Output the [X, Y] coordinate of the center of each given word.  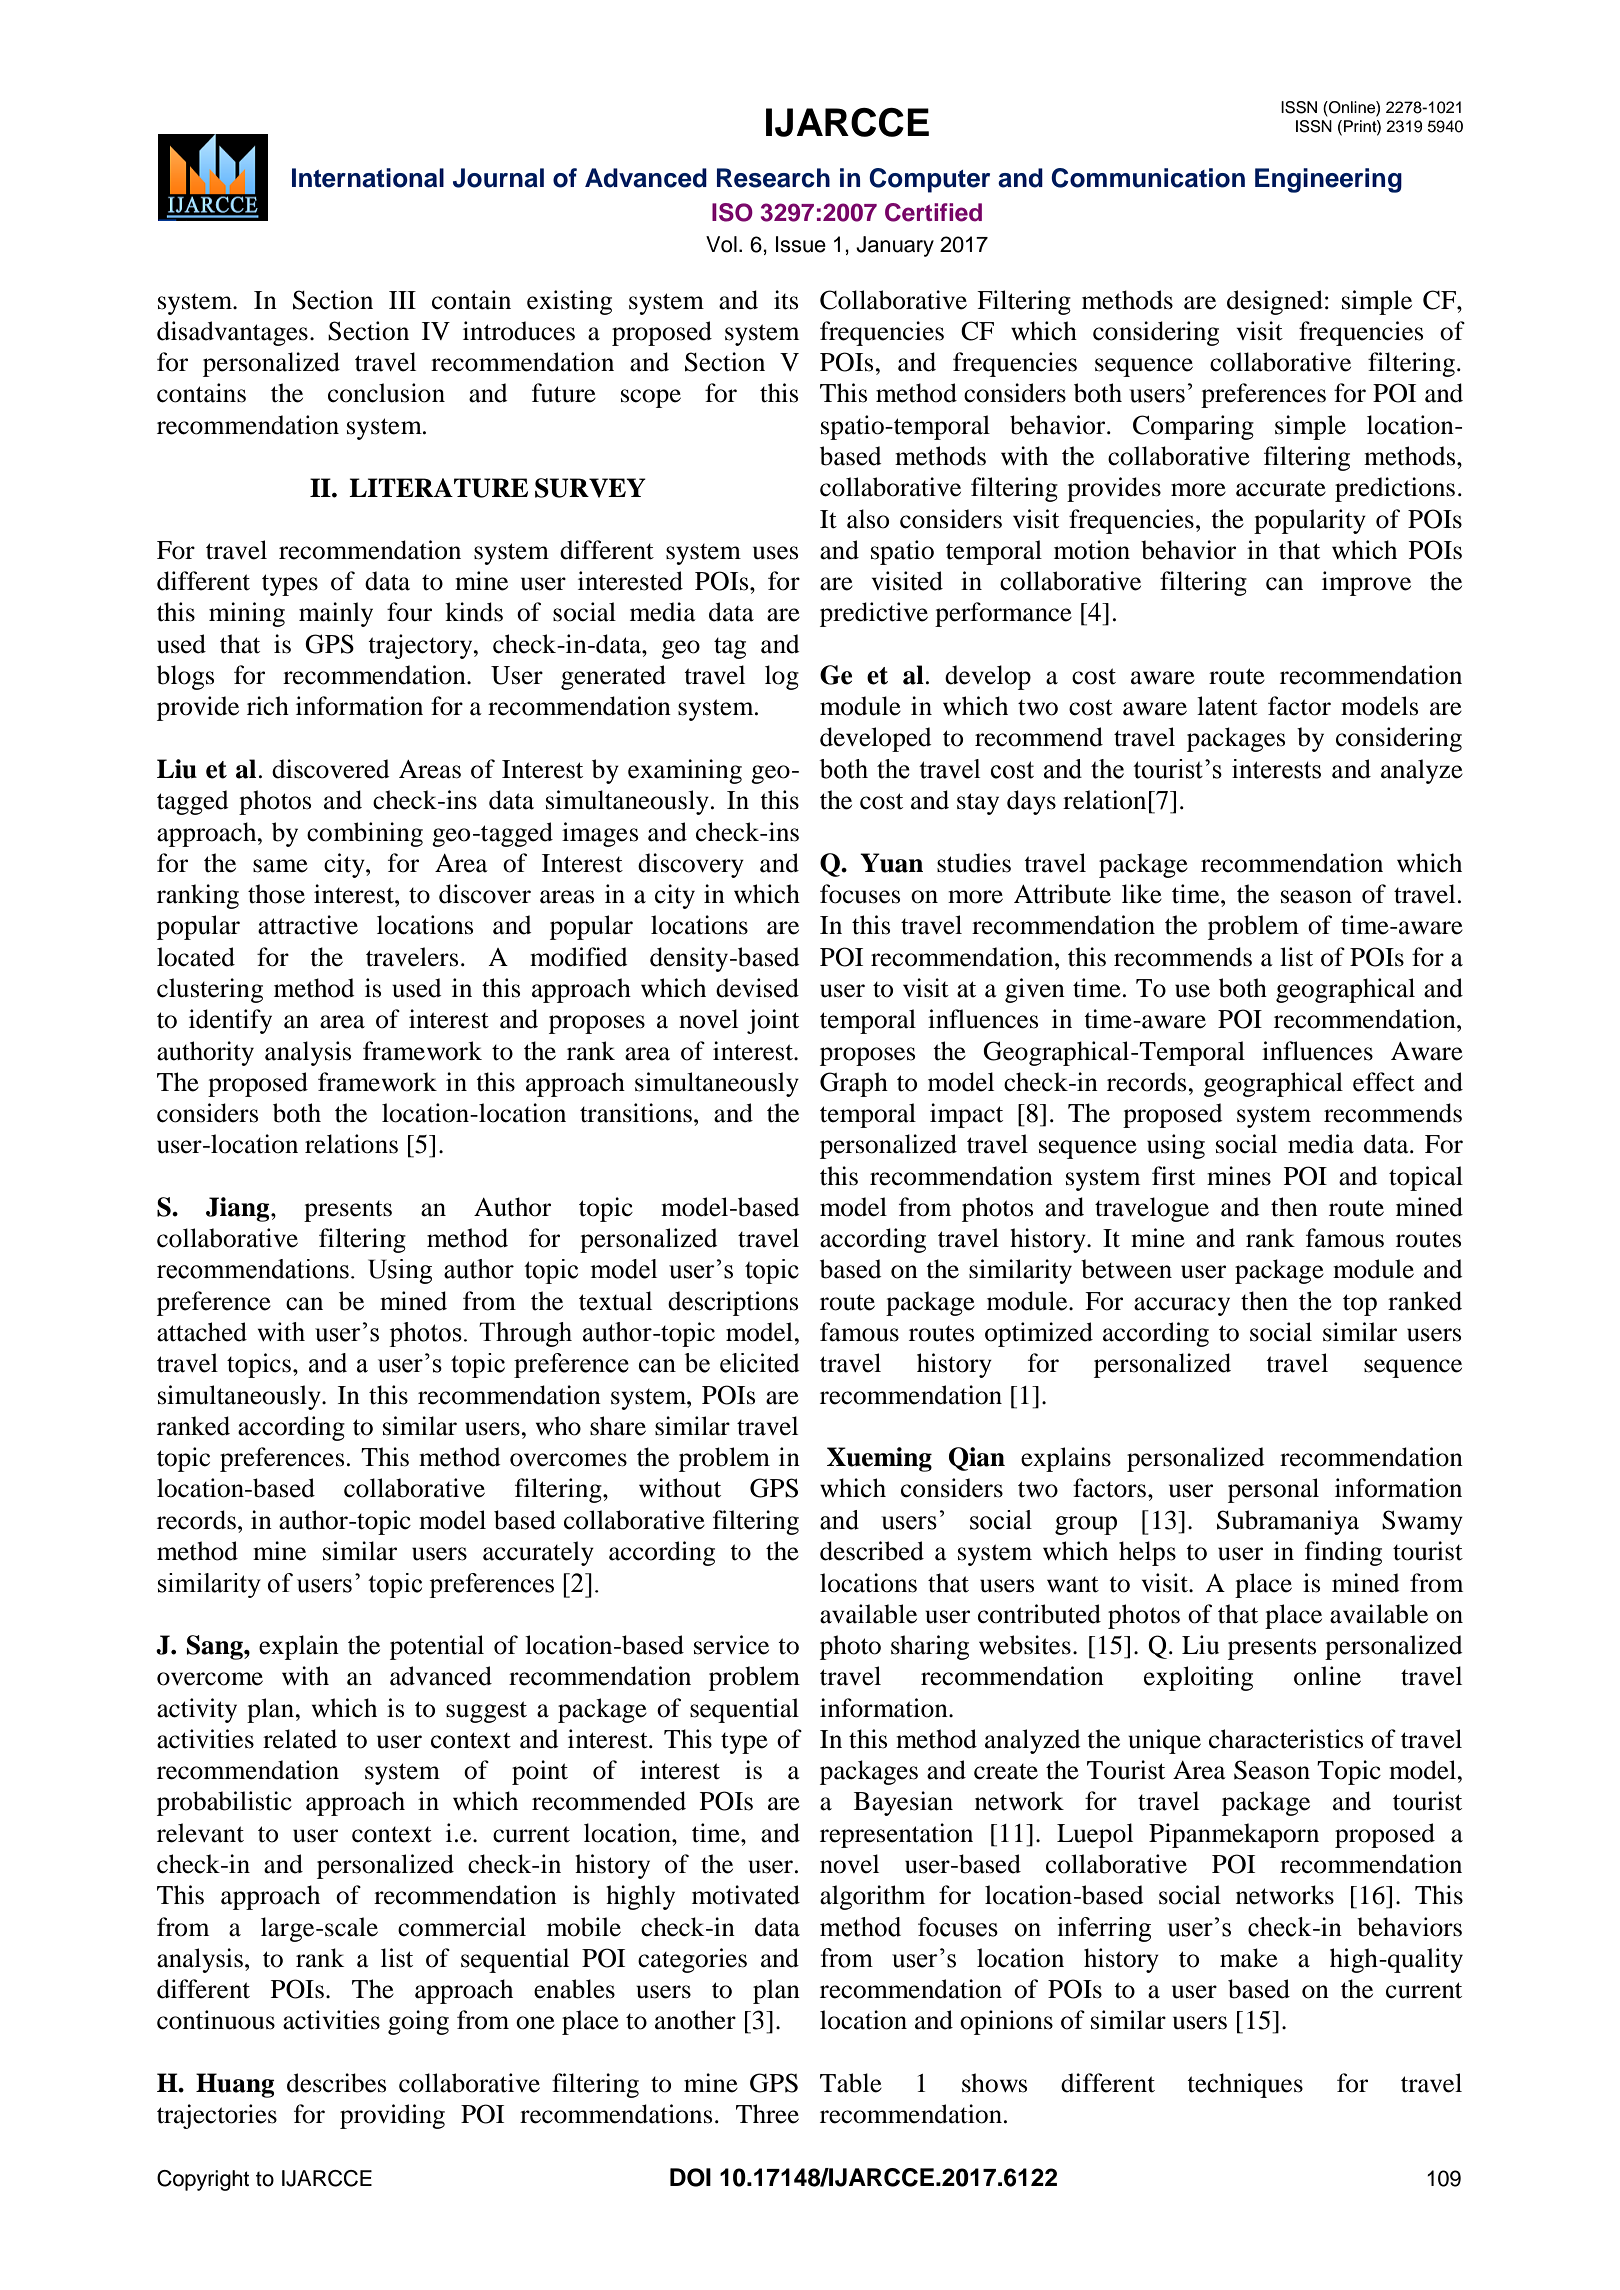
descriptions [733, 1303]
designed [1275, 302]
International [368, 178]
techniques [1245, 2085]
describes [336, 2083]
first [1173, 1176]
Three [767, 2114]
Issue [801, 244]
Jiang [239, 1209]
